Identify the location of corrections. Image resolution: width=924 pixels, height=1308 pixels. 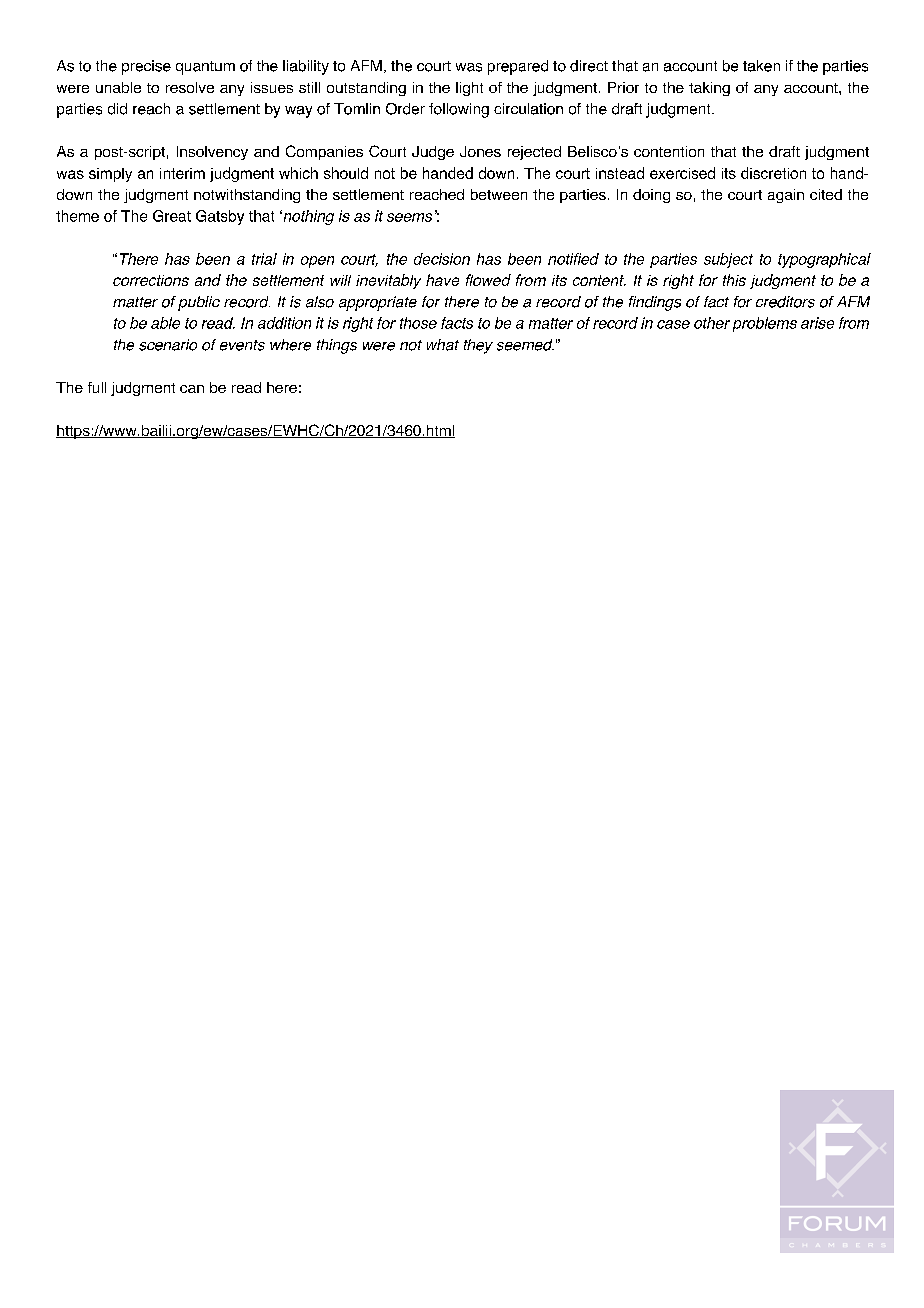
(151, 280).
